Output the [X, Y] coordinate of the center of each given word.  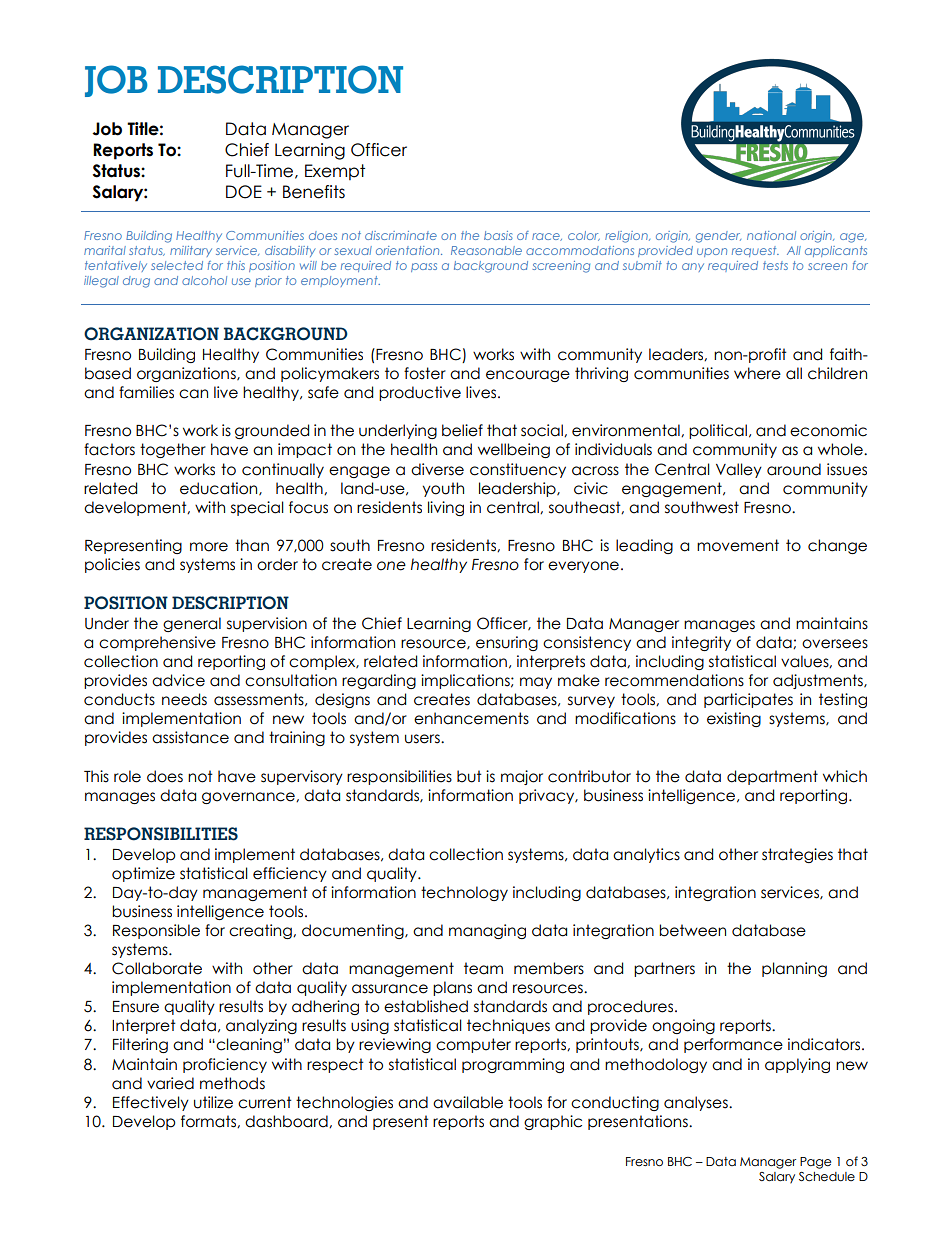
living [446, 508]
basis [498, 235]
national [771, 235]
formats [209, 1121]
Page [815, 1163]
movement [738, 545]
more [209, 547]
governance [249, 798]
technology [464, 893]
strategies [797, 855]
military [191, 251]
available [468, 1102]
